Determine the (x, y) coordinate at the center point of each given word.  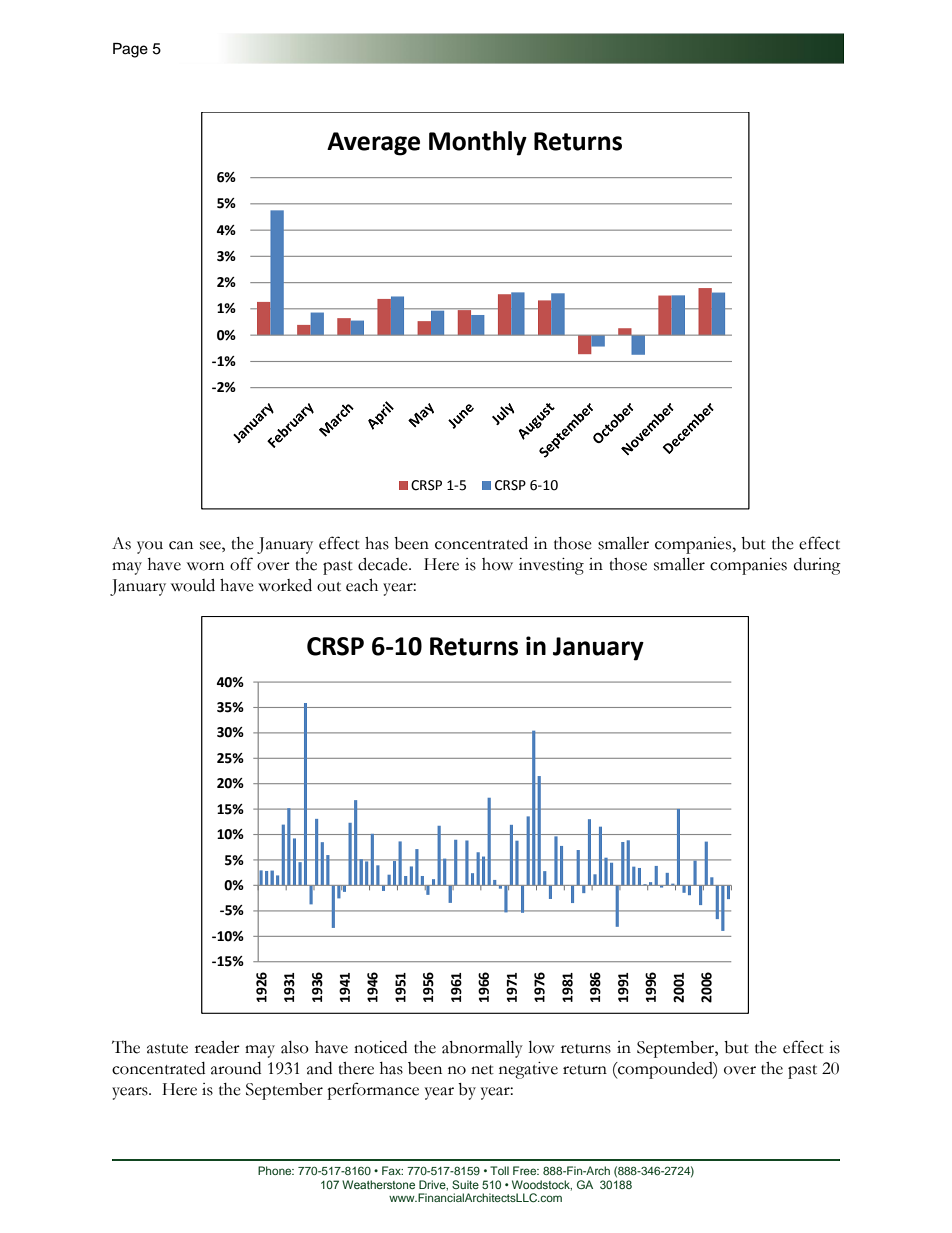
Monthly (478, 143)
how (497, 564)
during (817, 566)
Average (373, 144)
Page (130, 50)
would (193, 585)
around (236, 1068)
